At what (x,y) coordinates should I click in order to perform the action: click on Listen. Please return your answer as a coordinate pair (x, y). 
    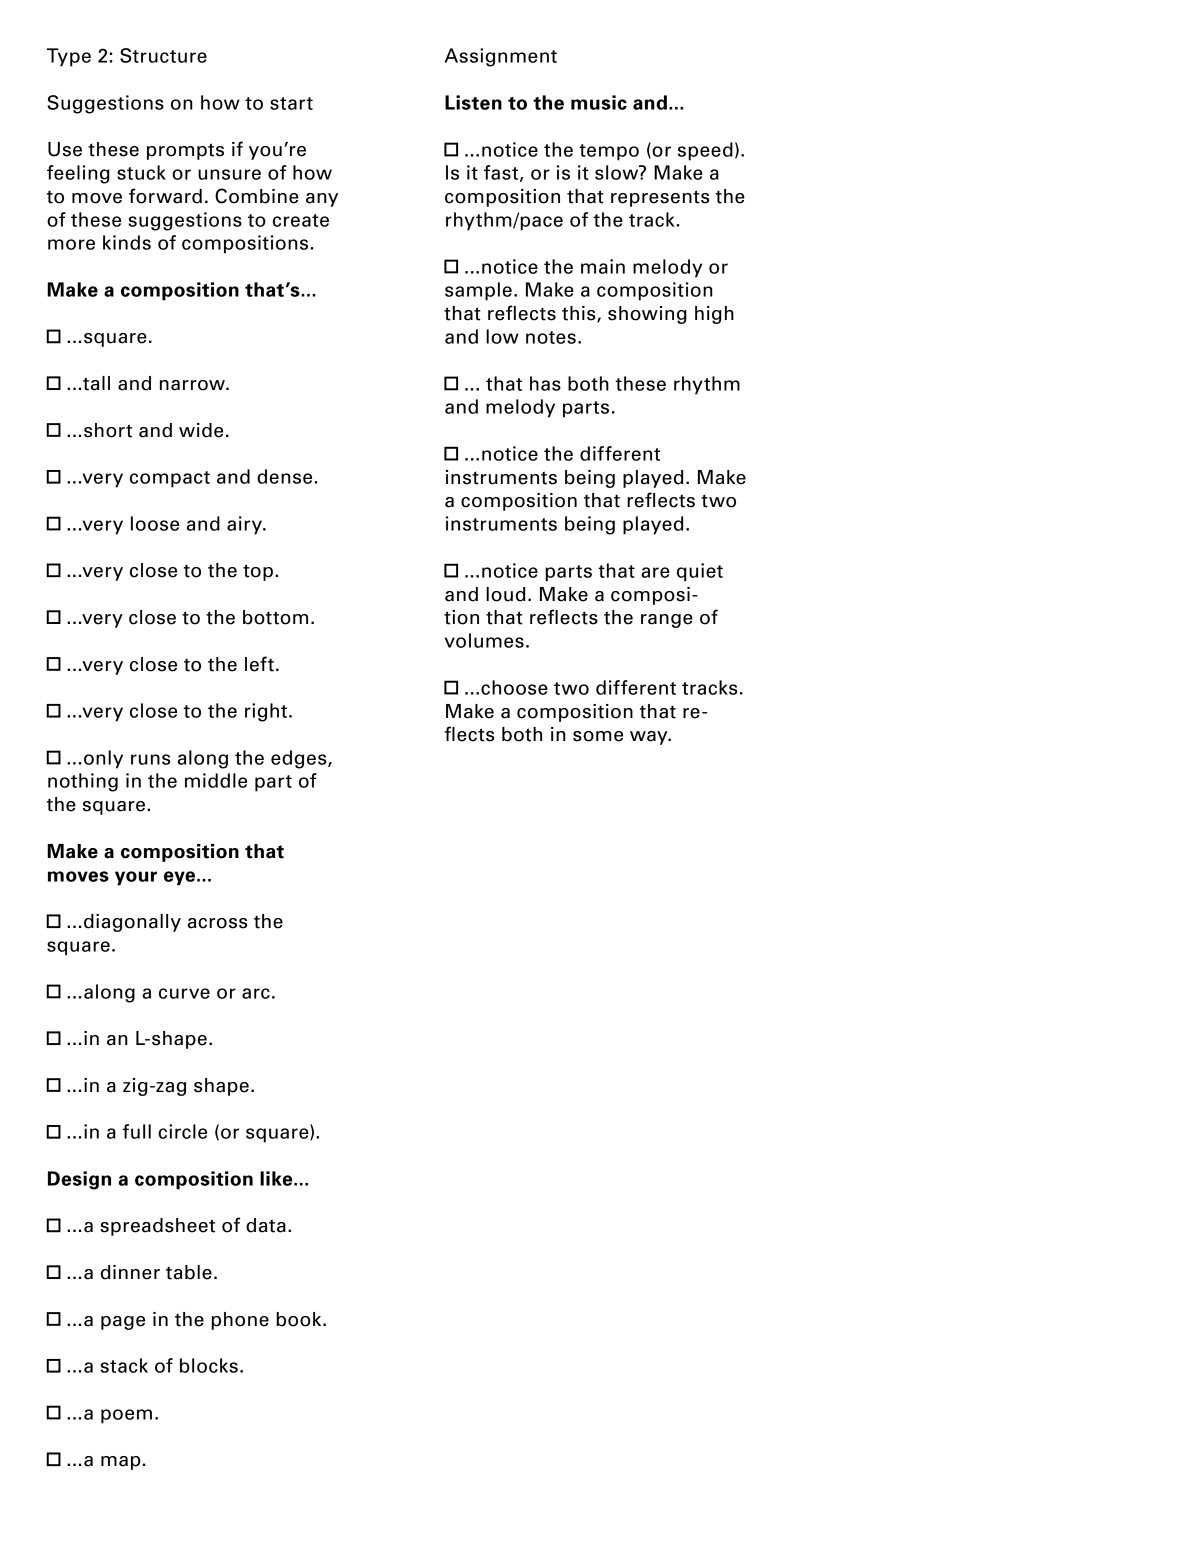
    Looking at the image, I should click on (473, 102).
